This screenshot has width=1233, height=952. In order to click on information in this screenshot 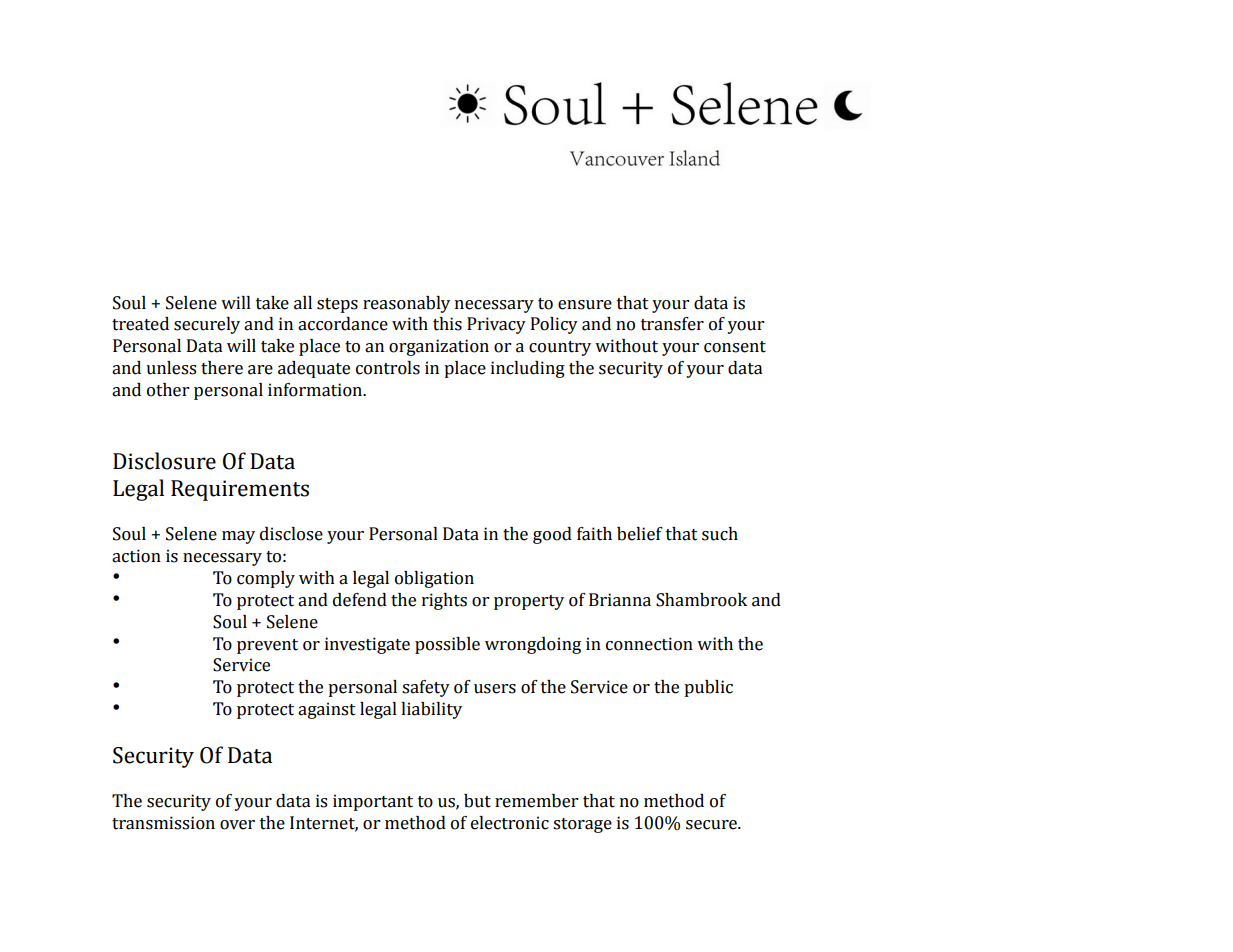, I will do `click(316, 390)`.
